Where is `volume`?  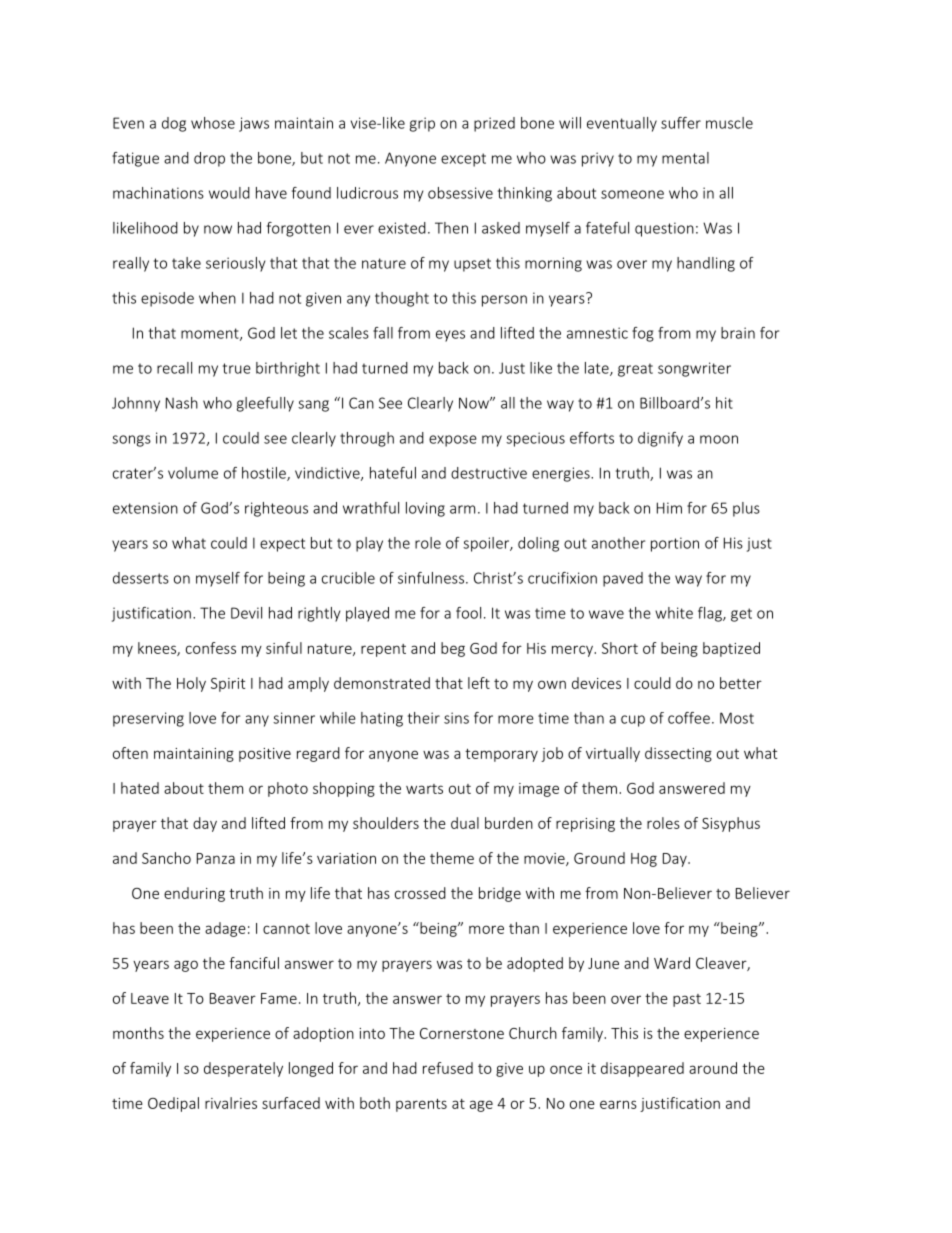
volume is located at coordinates (193, 473).
